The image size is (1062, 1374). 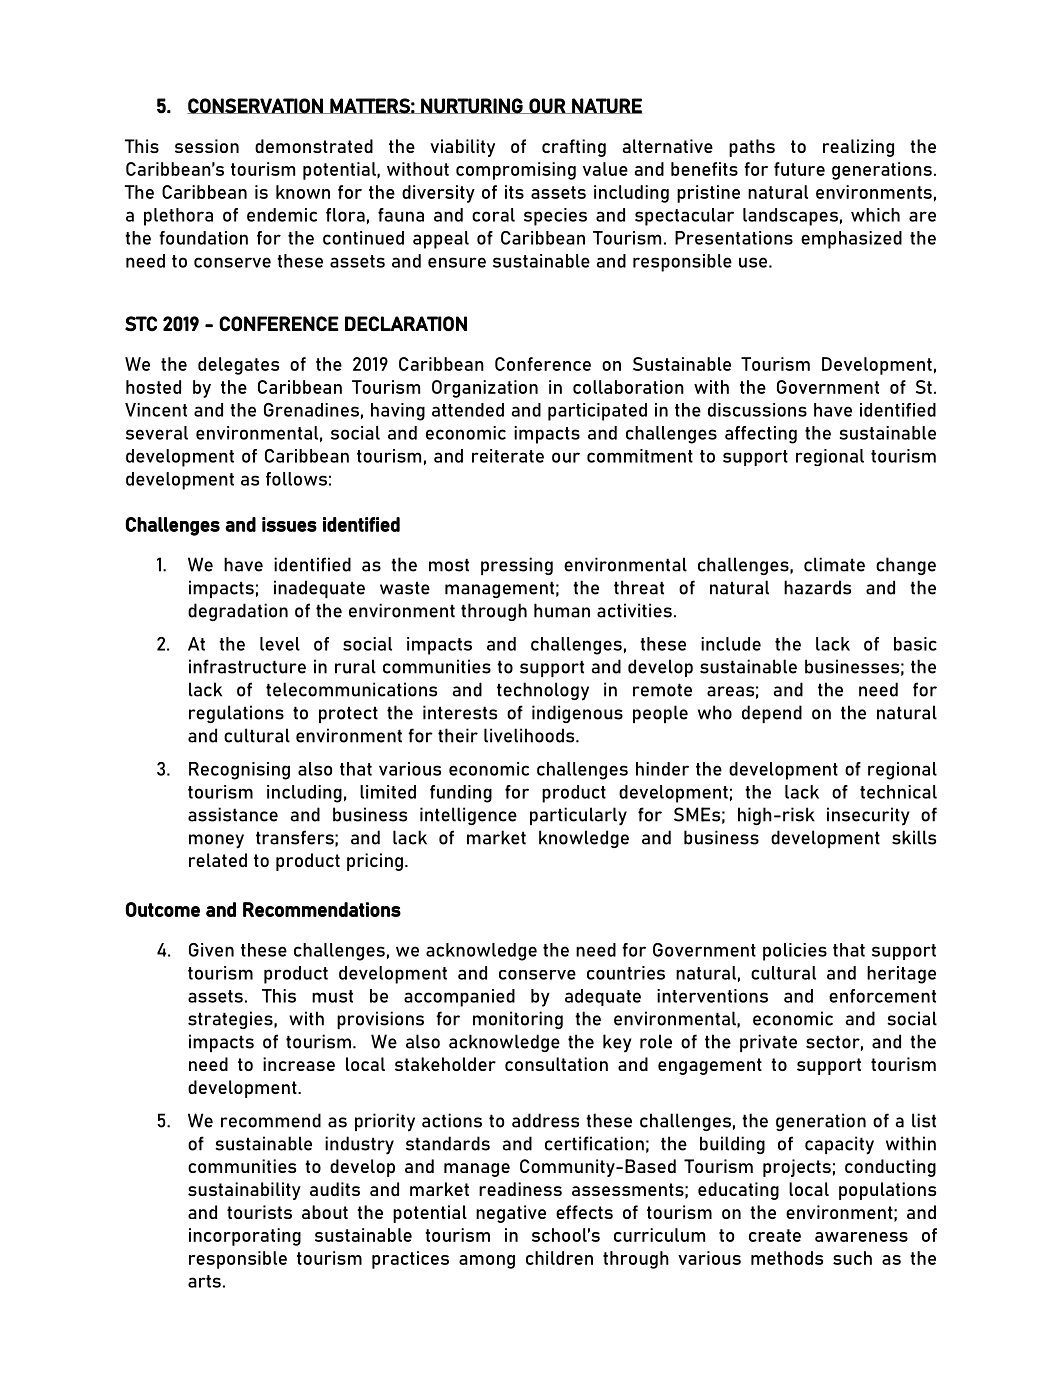 I want to click on technology, so click(x=543, y=691).
